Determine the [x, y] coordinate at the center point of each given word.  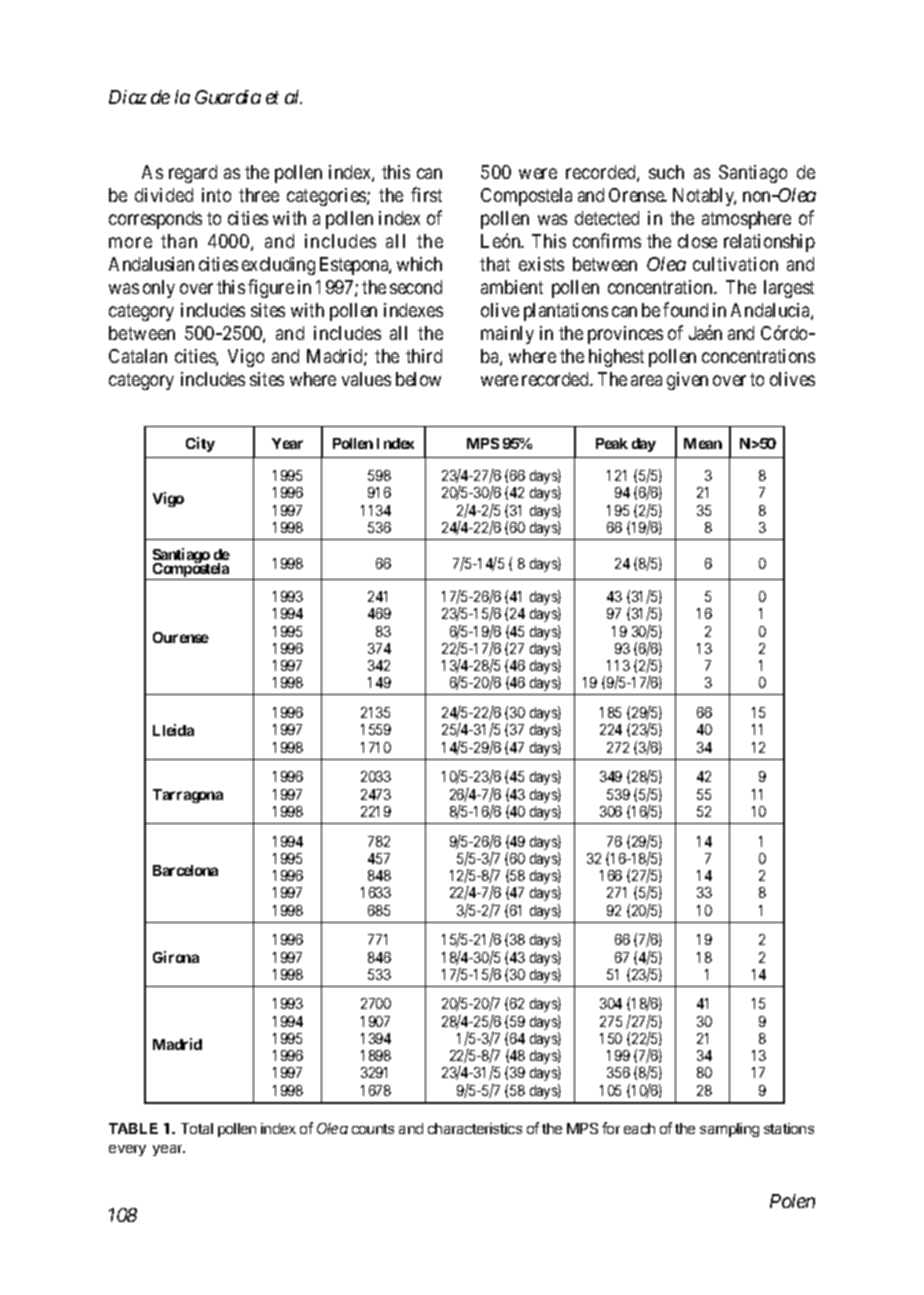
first [426, 194]
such [666, 172]
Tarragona [188, 796]
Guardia [228, 97]
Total [197, 1128]
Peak [612, 443]
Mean [703, 443]
